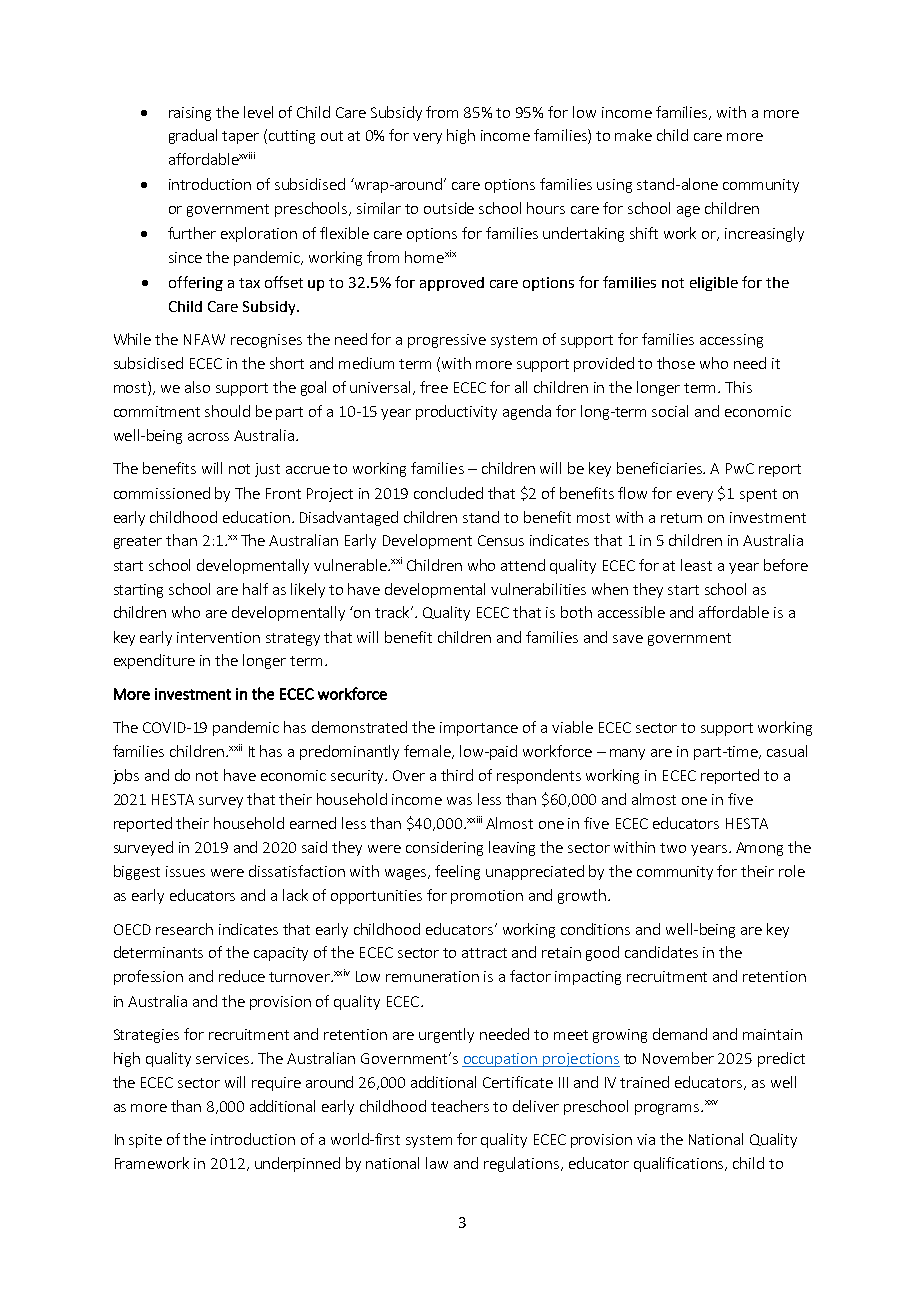  I want to click on This, so click(738, 387).
